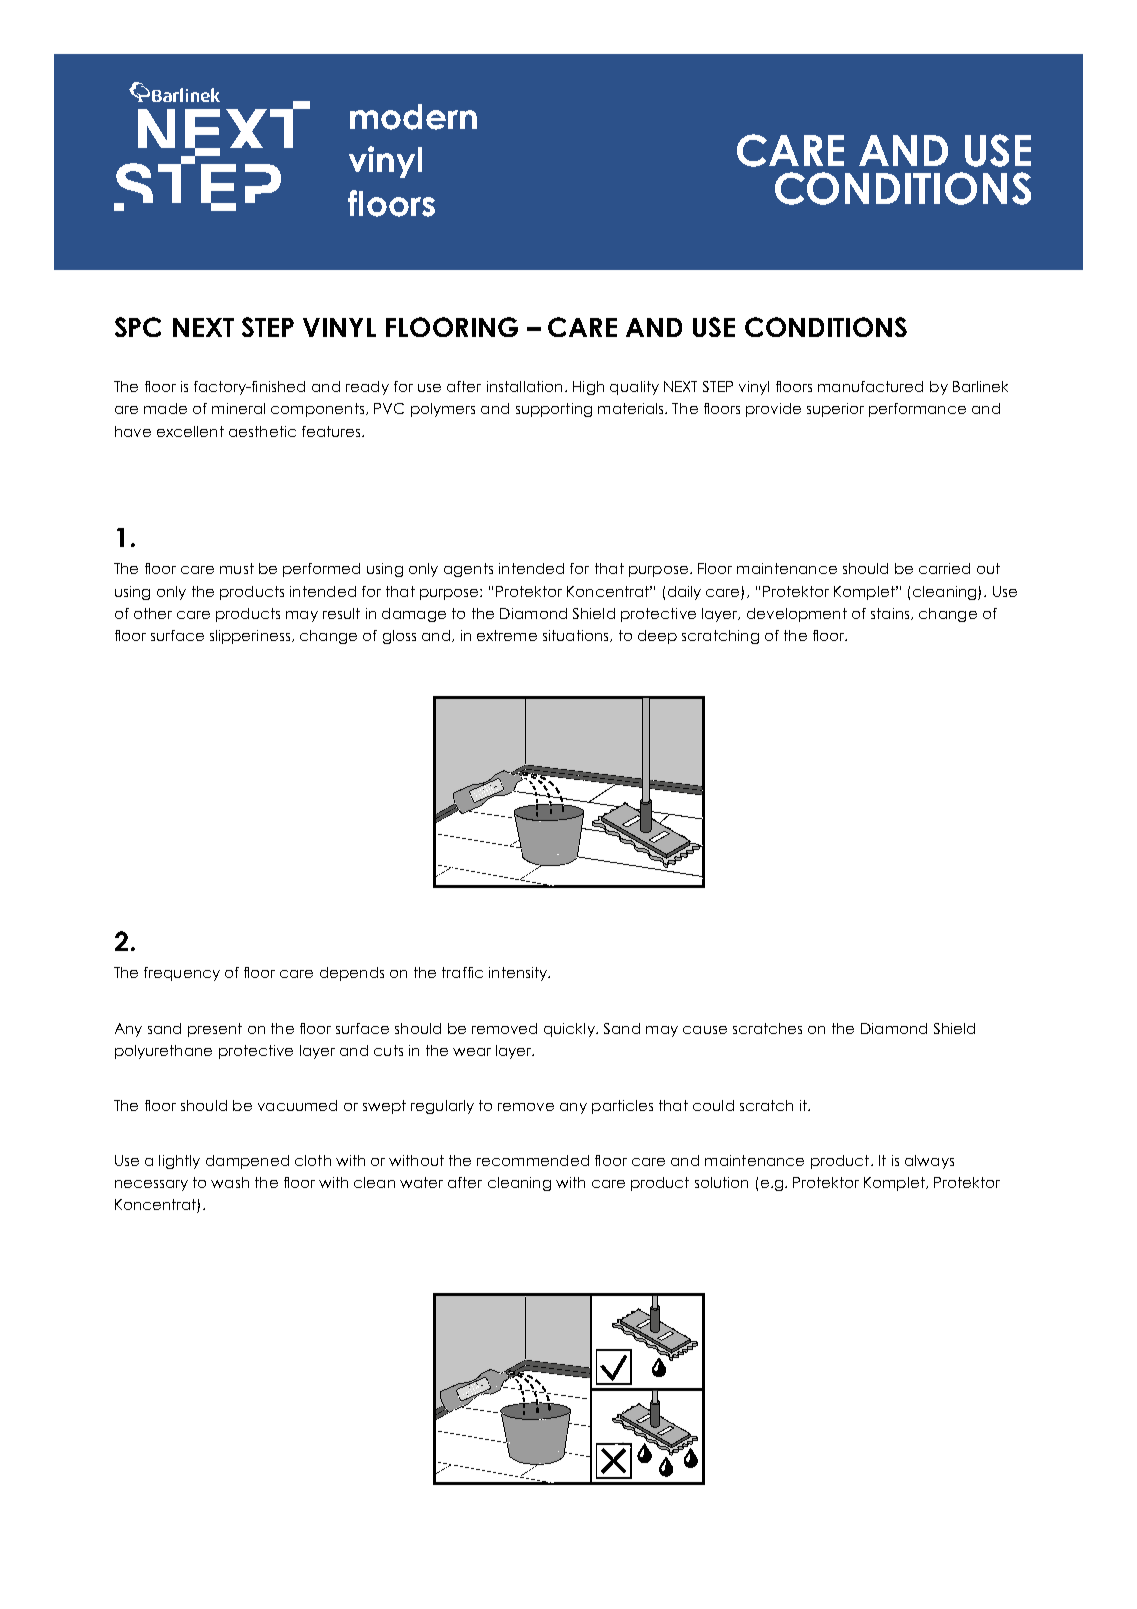 The image size is (1137, 1609). Describe the element at coordinates (533, 1160) in the image. I see `recommended` at that location.
